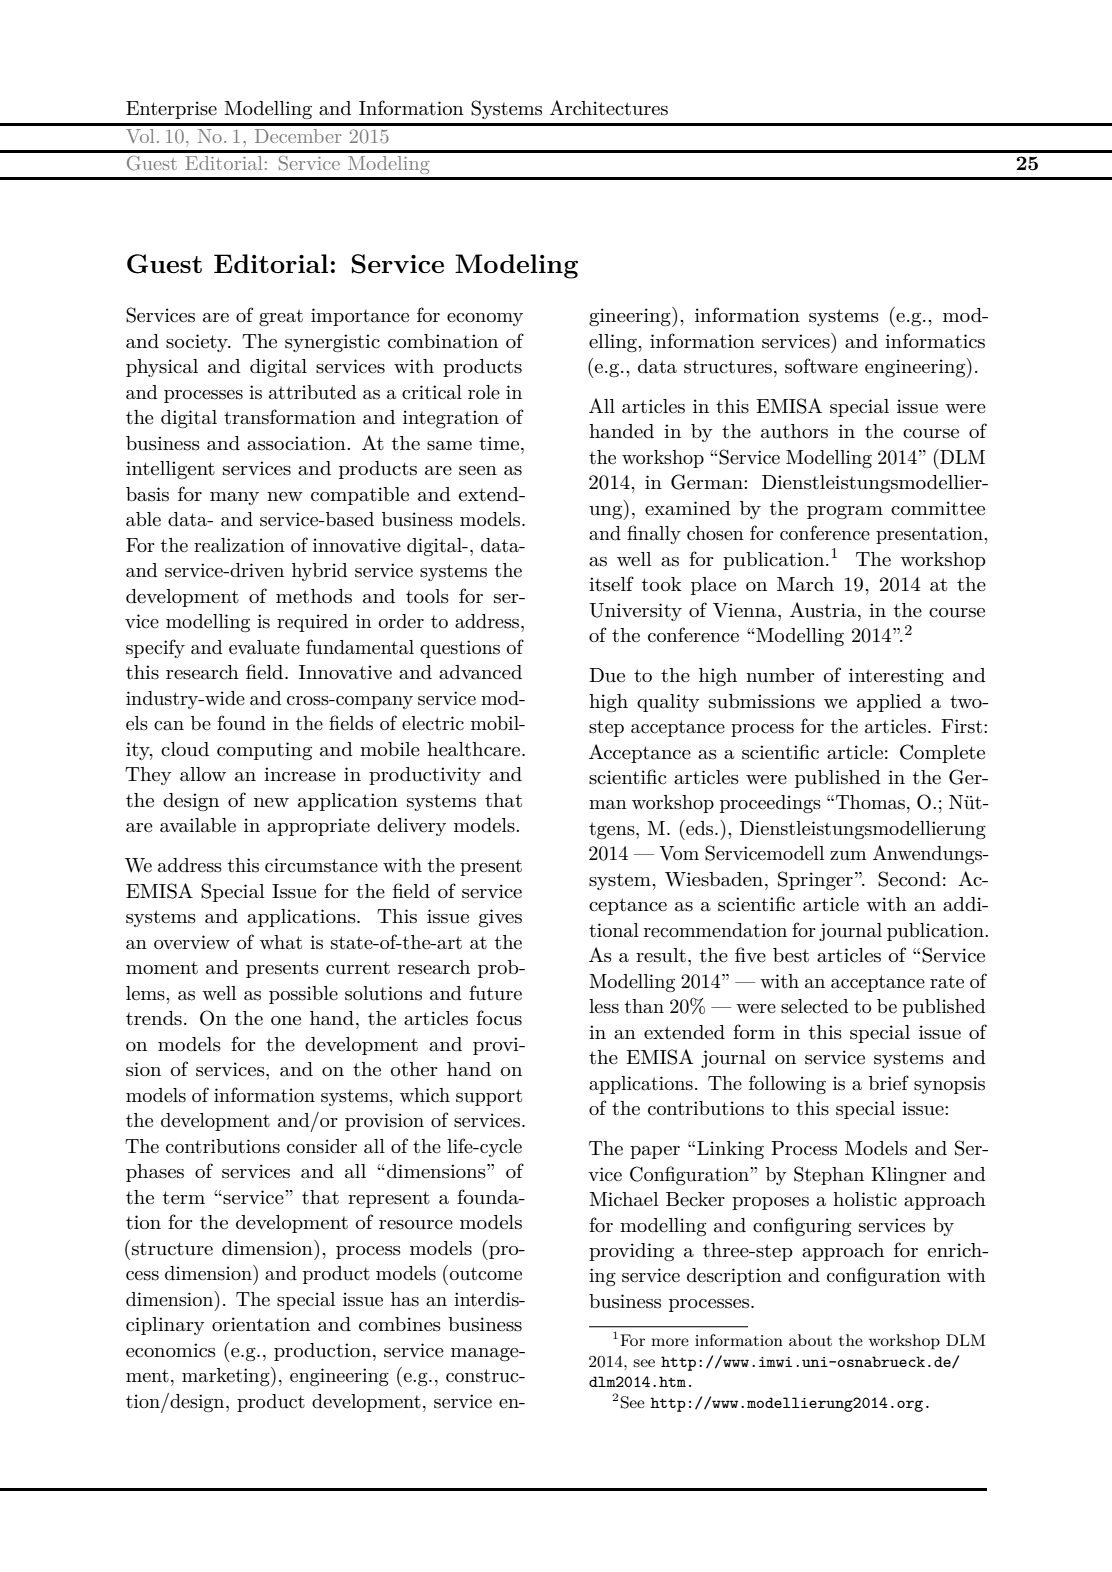 The image size is (1112, 1572). What do you see at coordinates (611, 584) in the screenshot?
I see `itself` at bounding box center [611, 584].
